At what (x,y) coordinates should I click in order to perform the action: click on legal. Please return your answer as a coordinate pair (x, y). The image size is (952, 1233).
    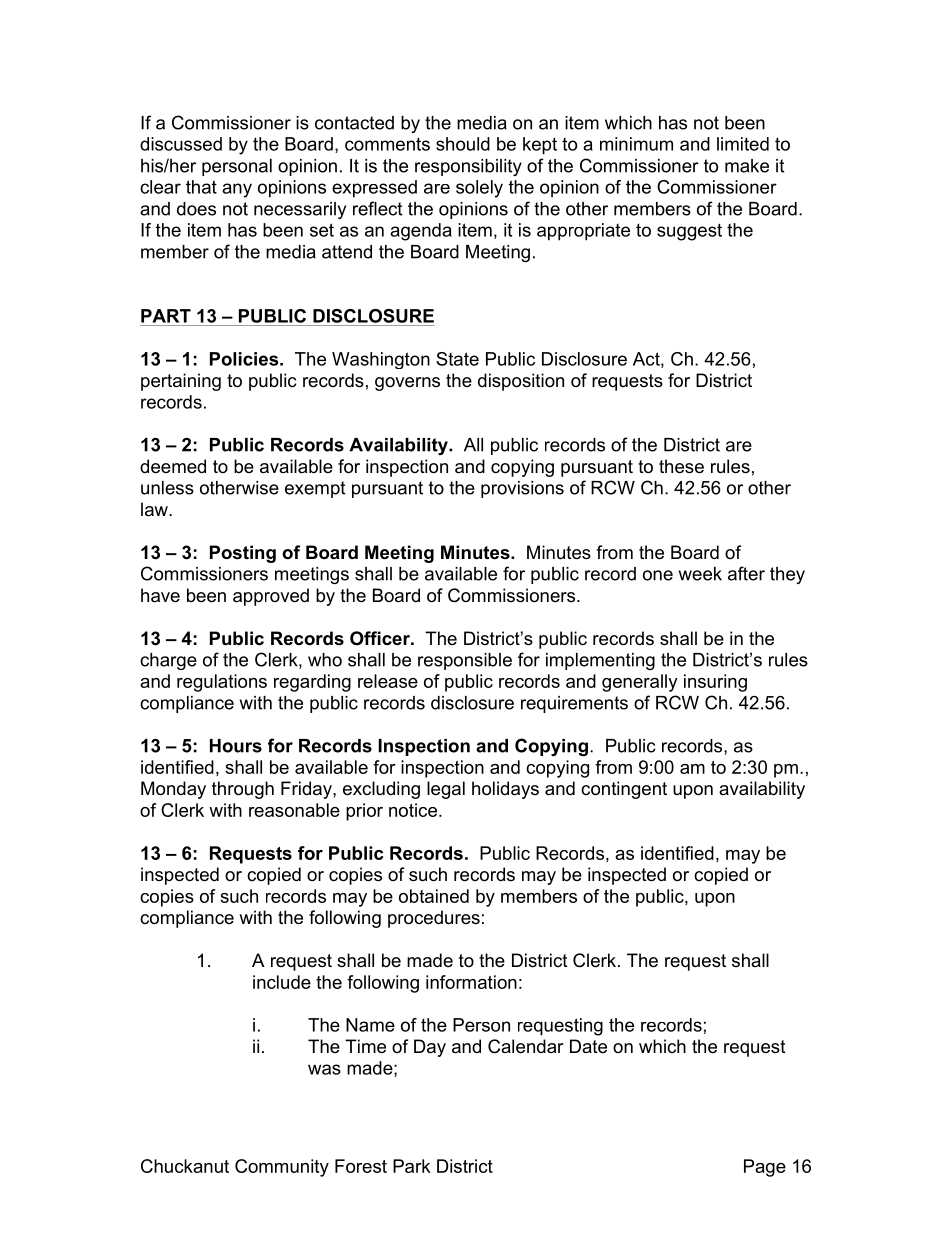
    Looking at the image, I should click on (446, 790).
